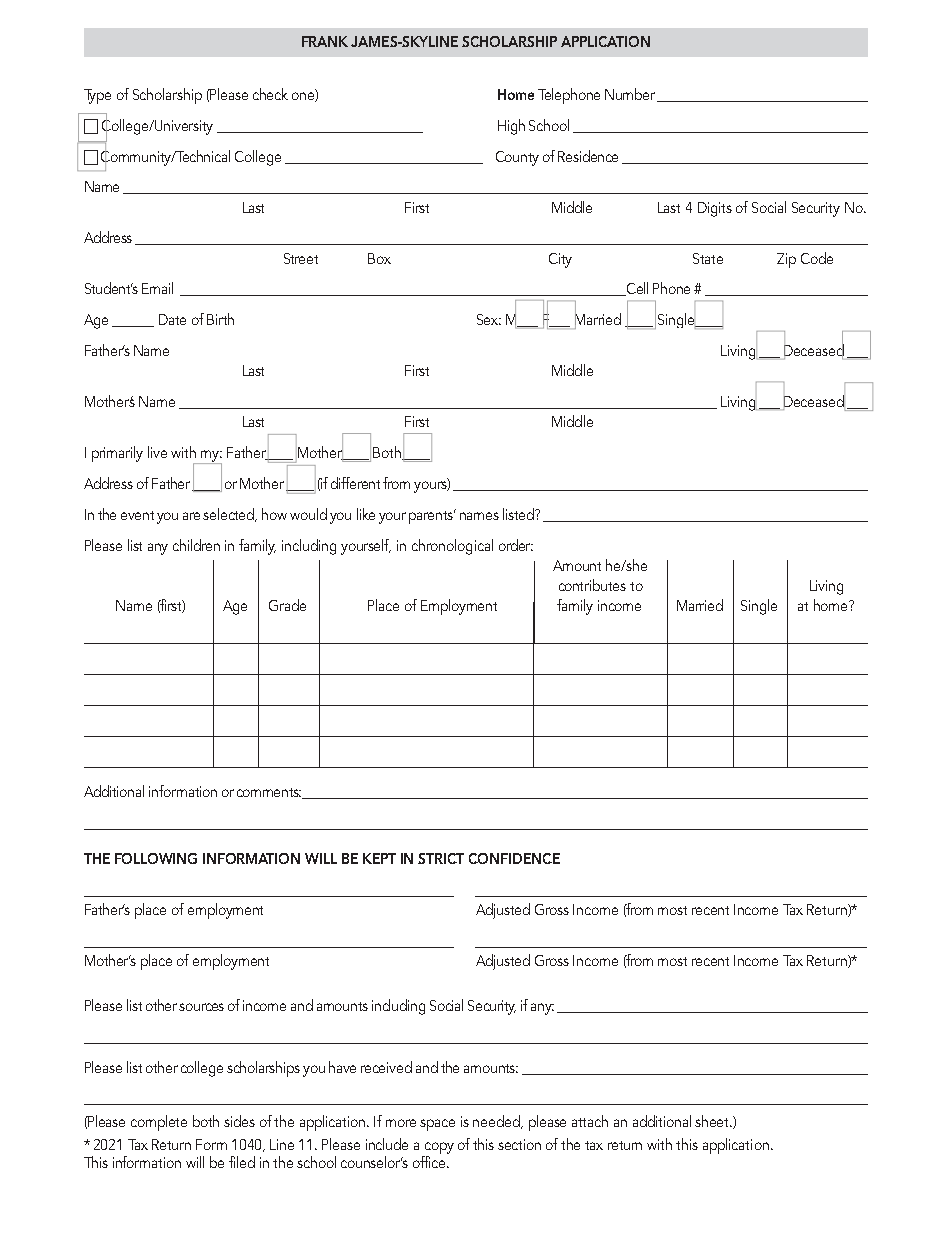 Image resolution: width=952 pixels, height=1233 pixels. What do you see at coordinates (592, 585) in the page?
I see `contributes` at bounding box center [592, 585].
